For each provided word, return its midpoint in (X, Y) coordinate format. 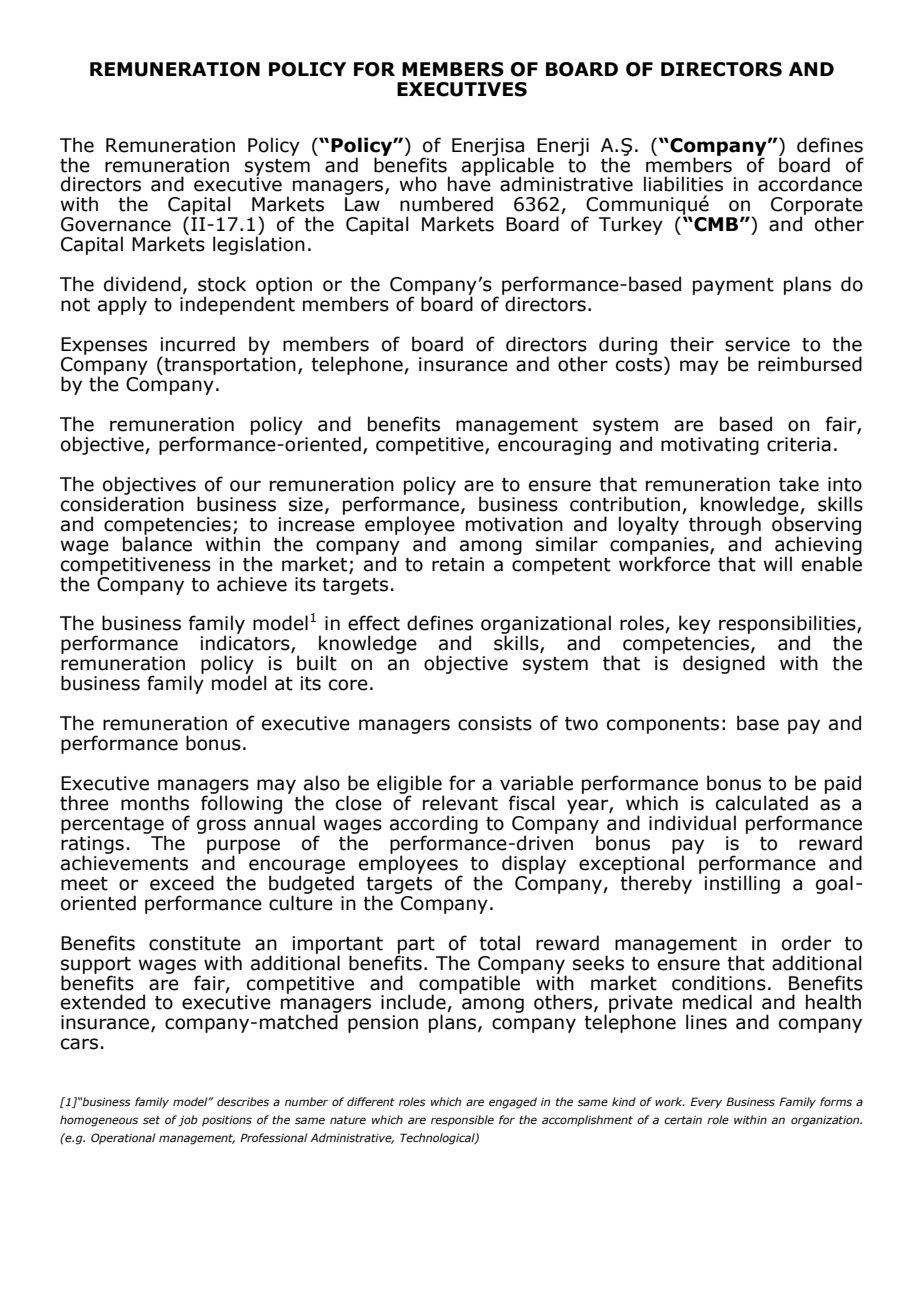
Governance (116, 224)
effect (374, 623)
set (151, 1120)
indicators (246, 644)
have (469, 183)
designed (724, 663)
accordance (810, 184)
